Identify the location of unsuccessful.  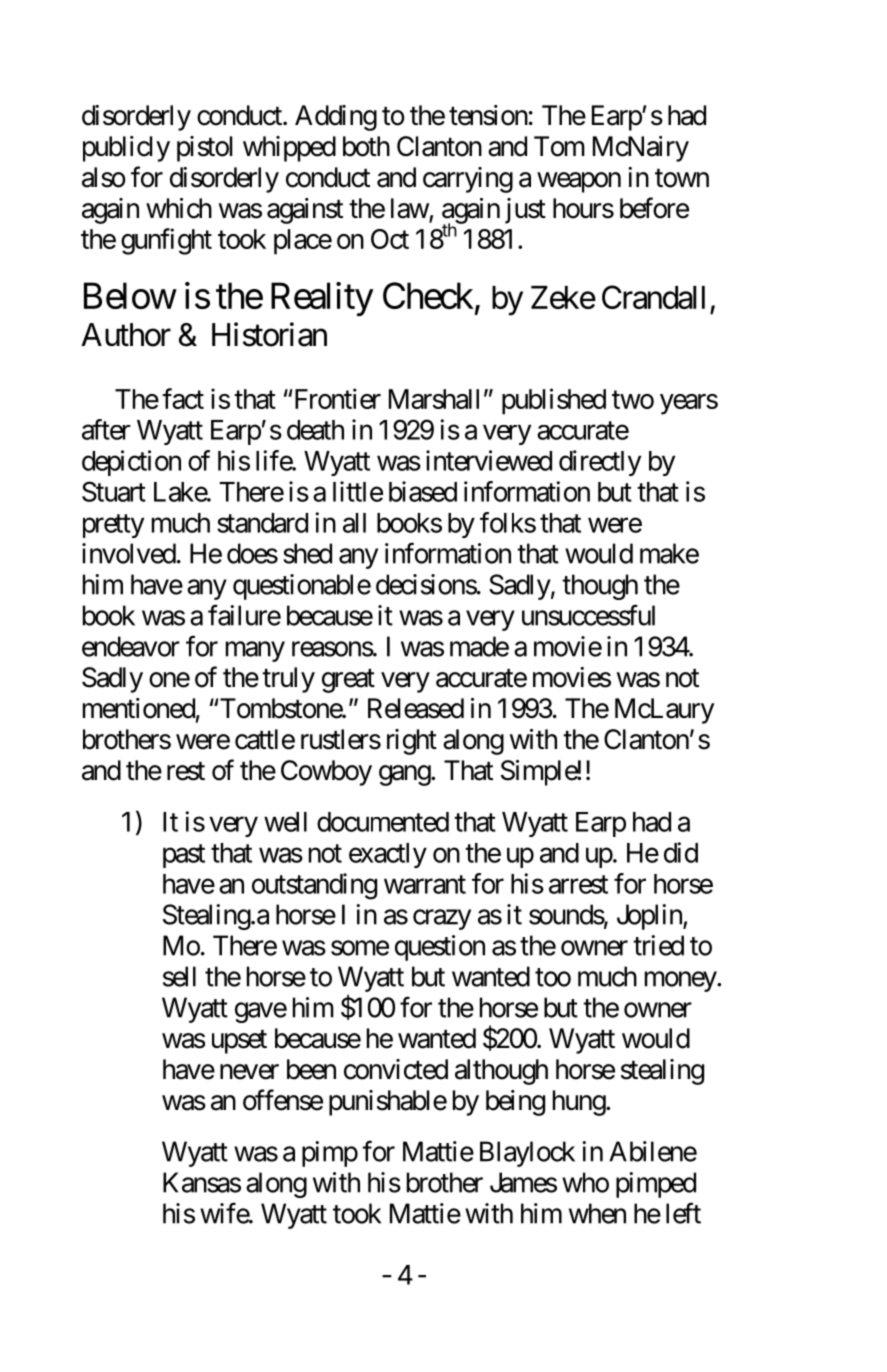
(588, 615).
